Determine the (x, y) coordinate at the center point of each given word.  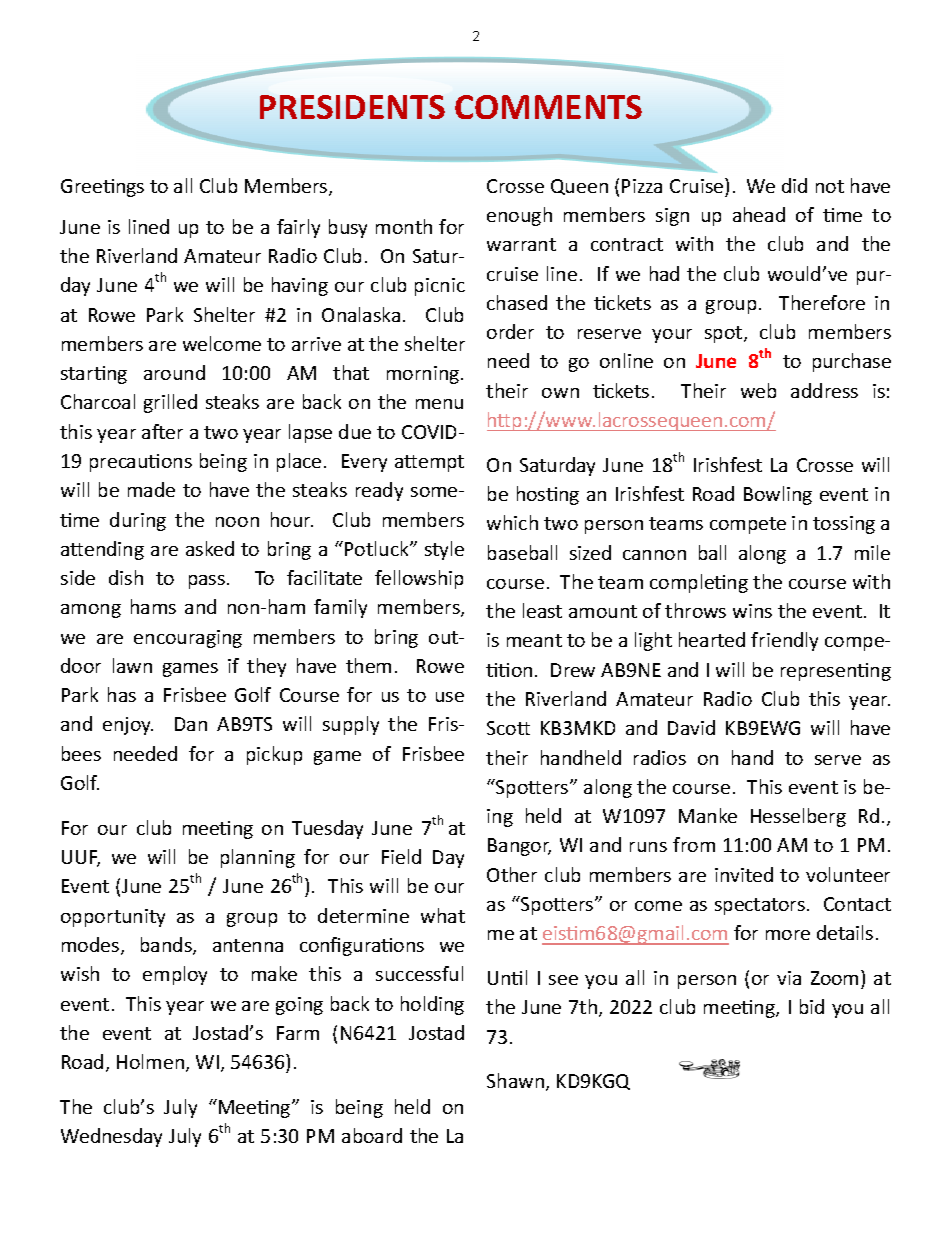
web (758, 390)
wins (752, 611)
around (174, 372)
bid (812, 1006)
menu (439, 404)
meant (534, 640)
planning (258, 858)
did (794, 185)
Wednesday (111, 1137)
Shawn (515, 1080)
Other (512, 874)
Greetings (102, 188)
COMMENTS (548, 107)
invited (744, 874)
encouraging (188, 639)
